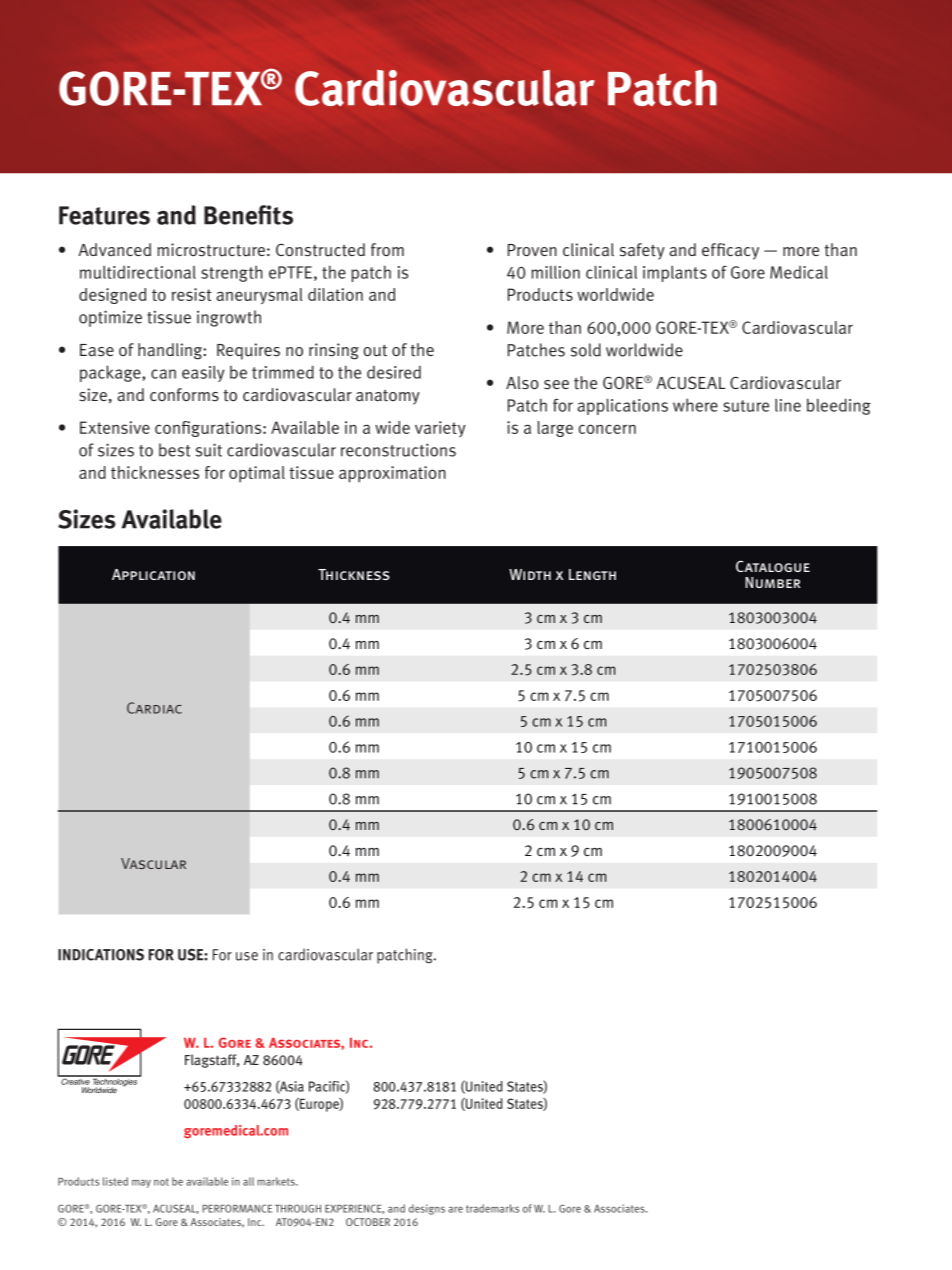  I want to click on Cardiac, so click(154, 708).
